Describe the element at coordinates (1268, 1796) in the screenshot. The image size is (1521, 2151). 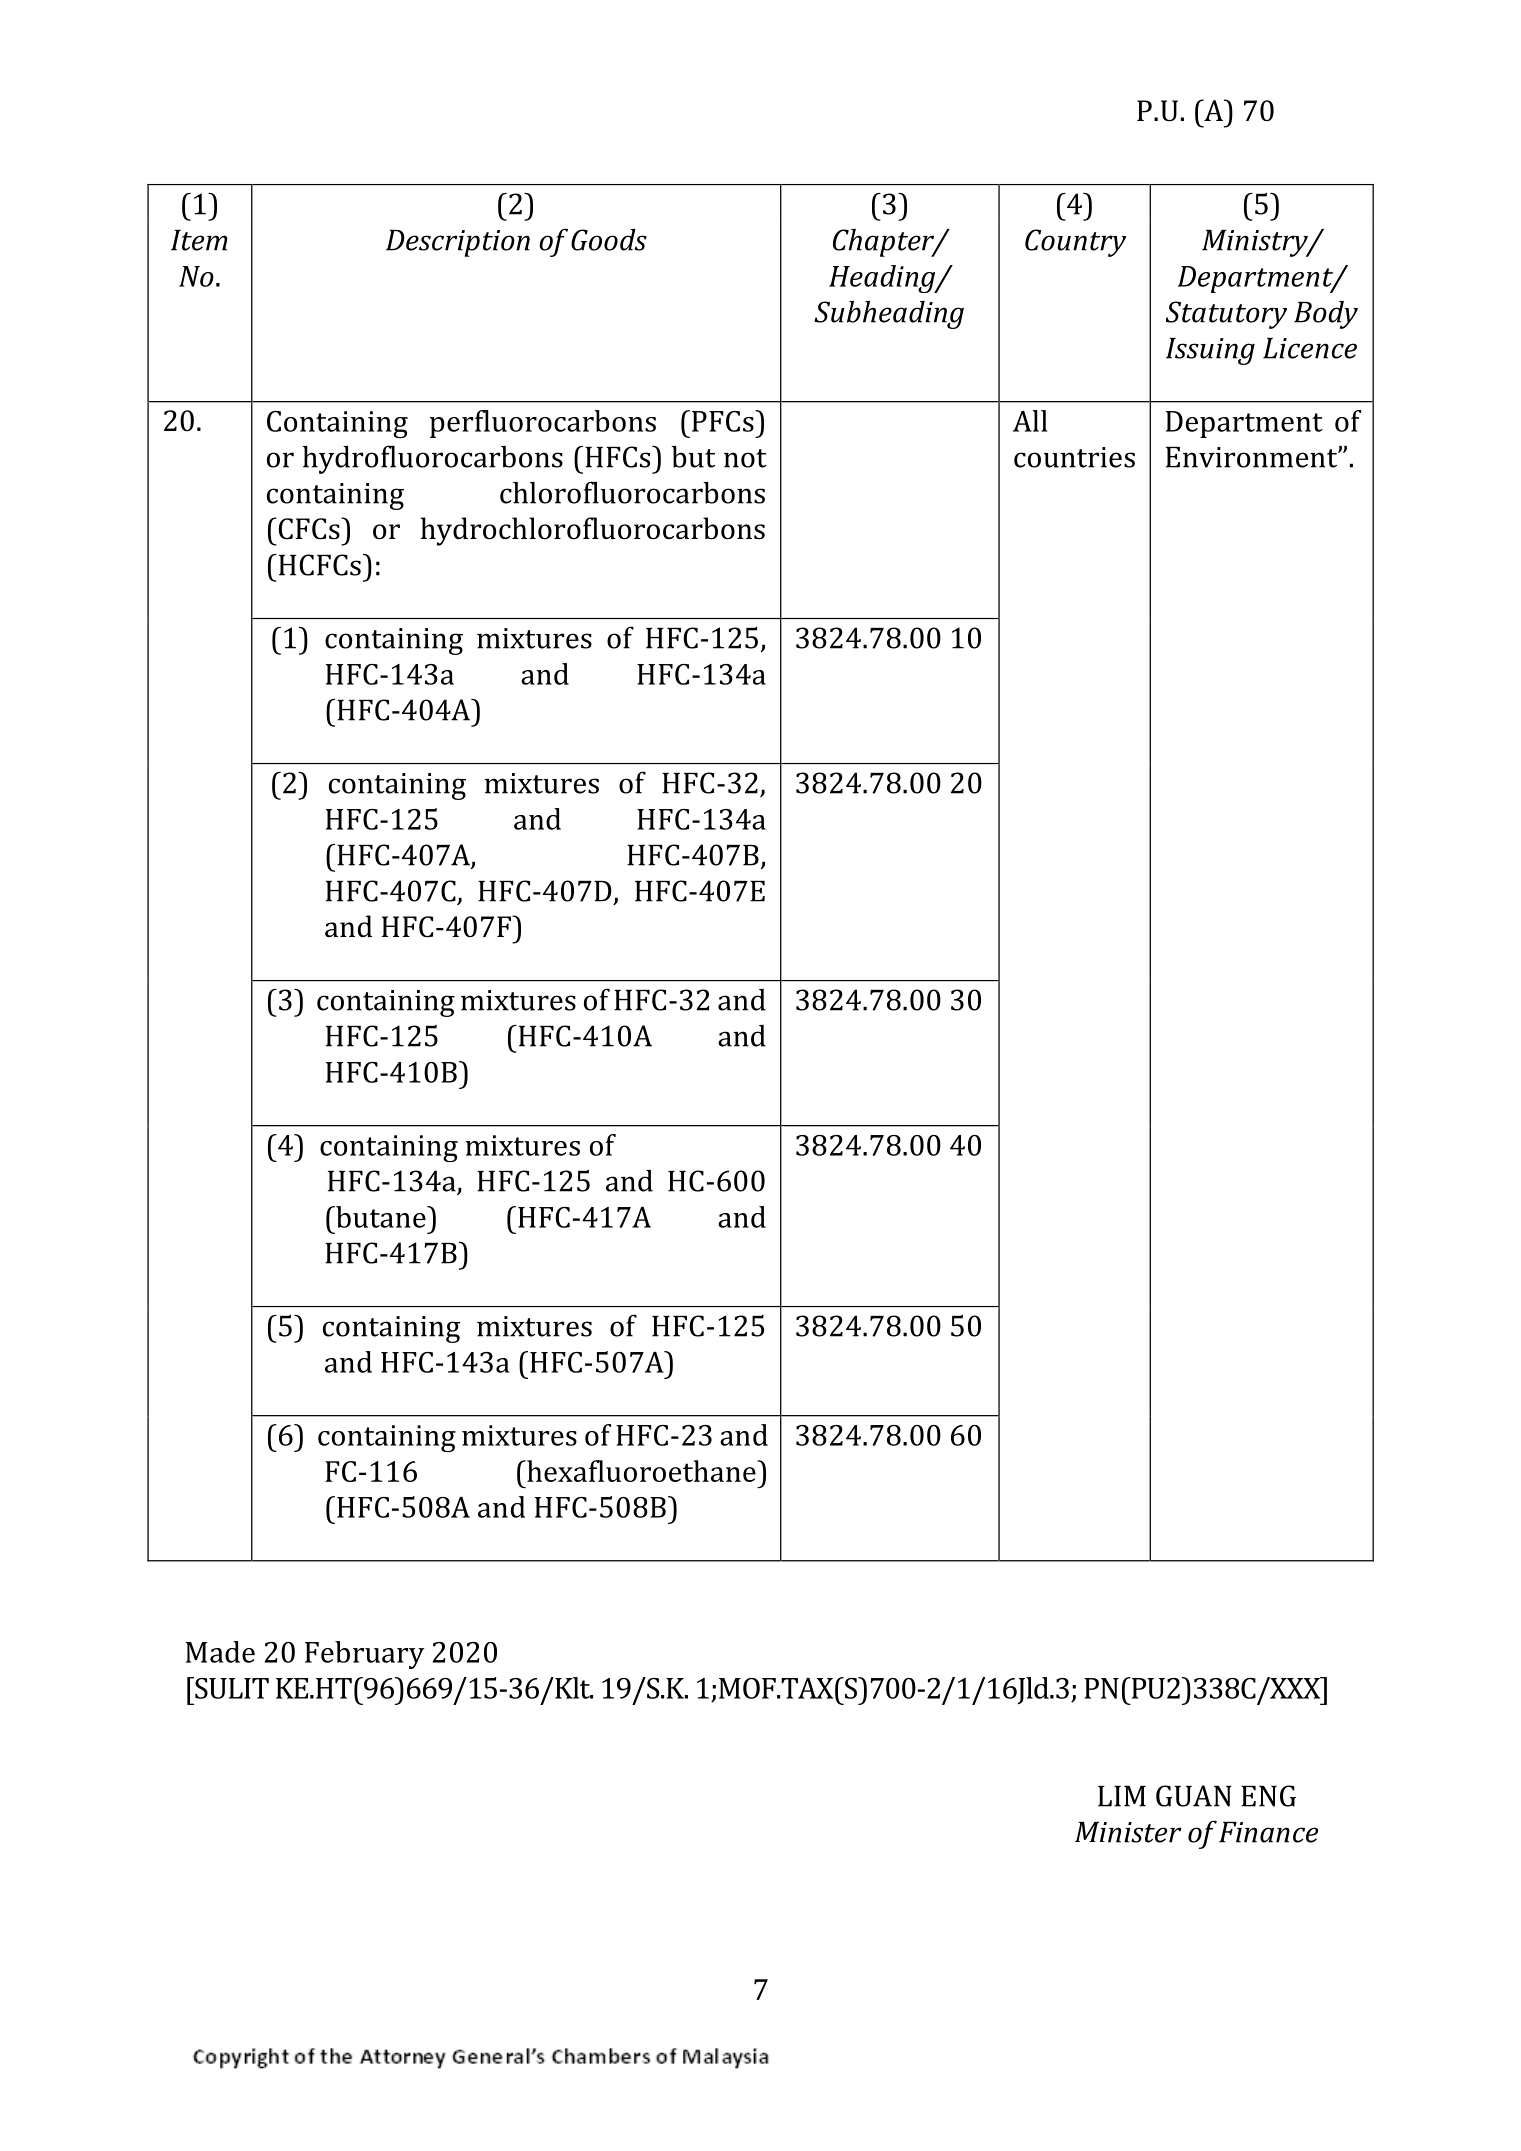
I see `ENG` at that location.
